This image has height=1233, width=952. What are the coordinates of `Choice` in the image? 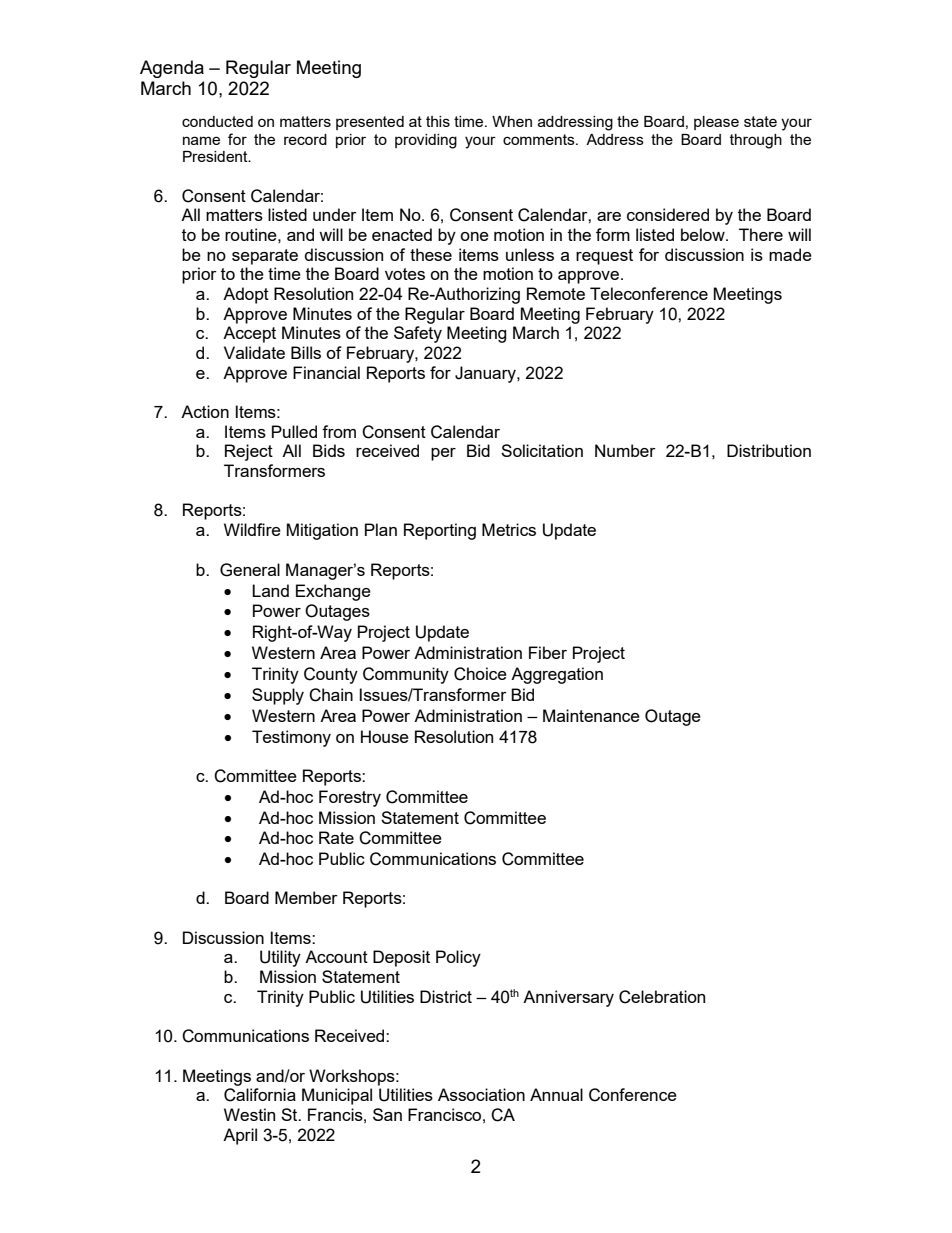 It's located at (480, 674).
